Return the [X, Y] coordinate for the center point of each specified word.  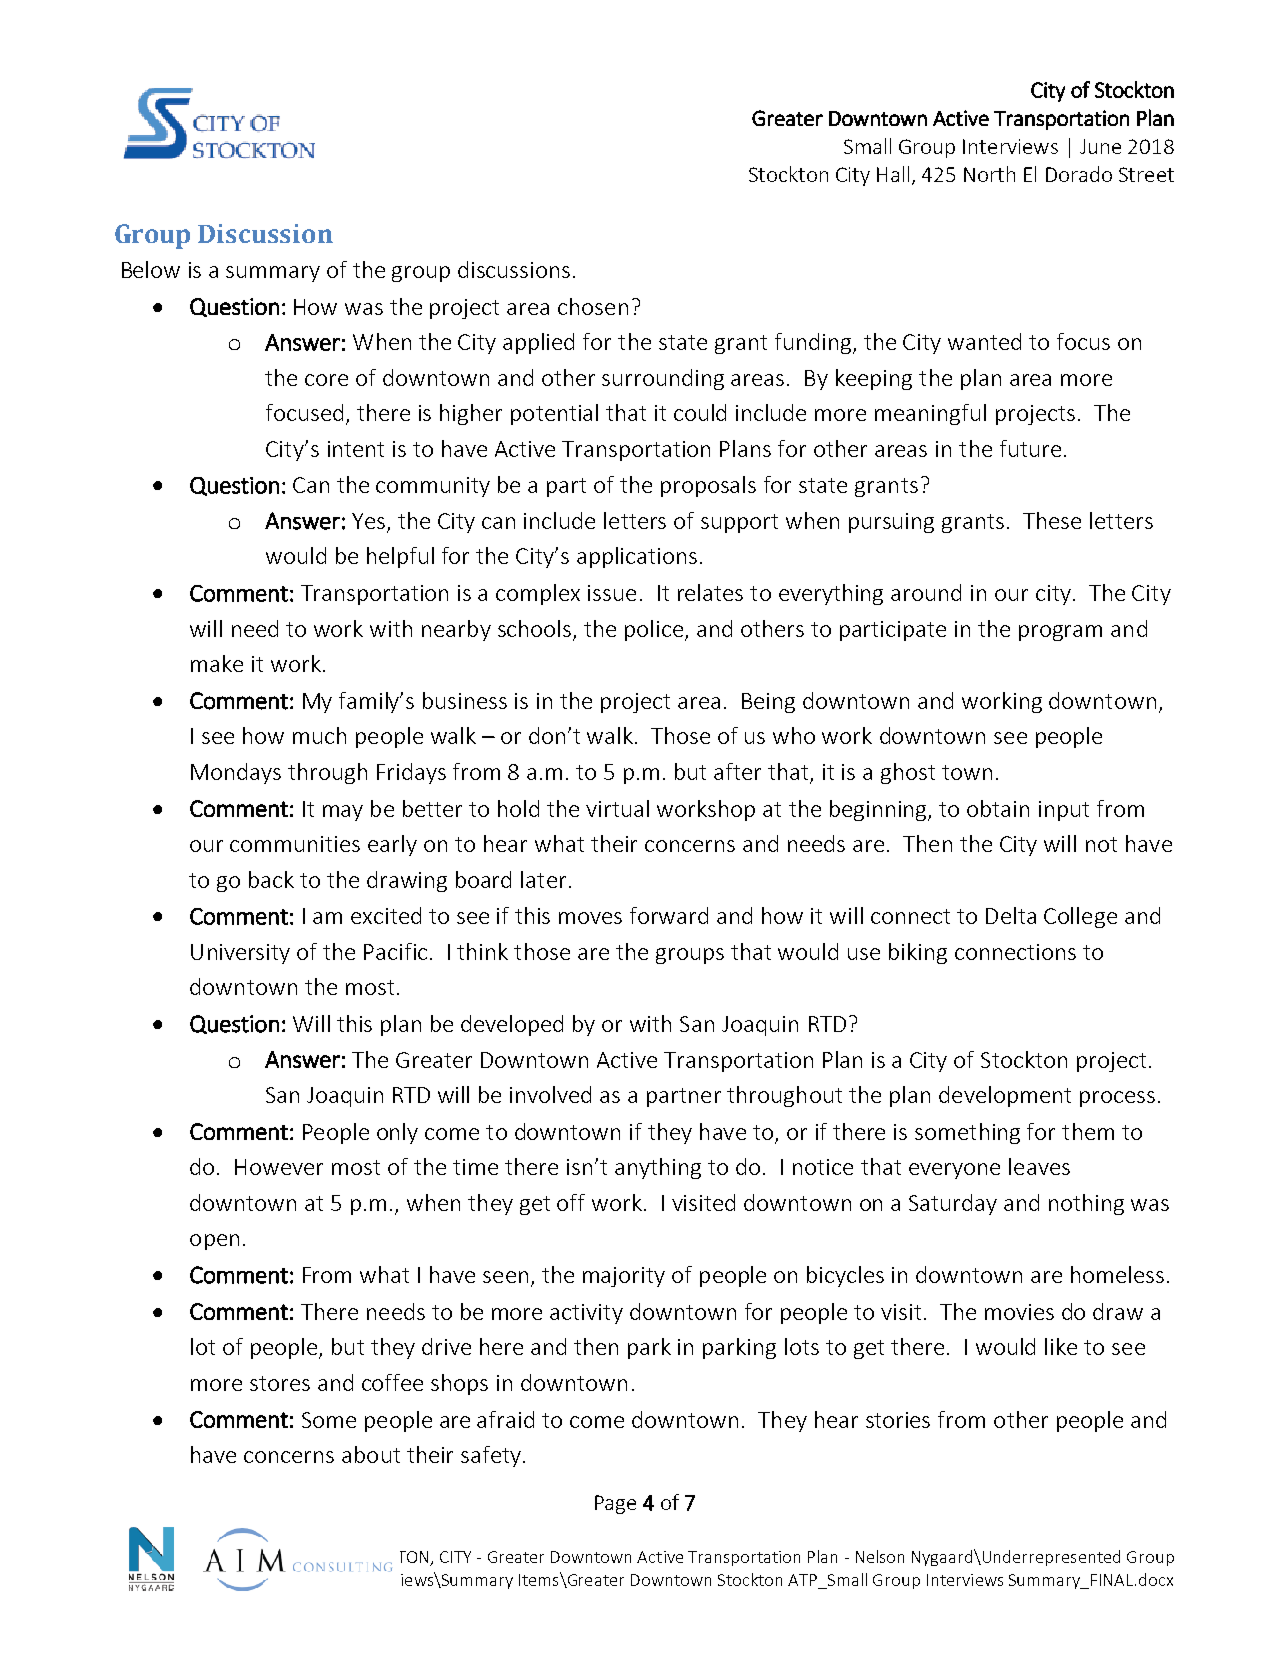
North [989, 174]
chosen [593, 306]
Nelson [880, 1556]
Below [151, 269]
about [371, 1454]
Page [615, 1504]
